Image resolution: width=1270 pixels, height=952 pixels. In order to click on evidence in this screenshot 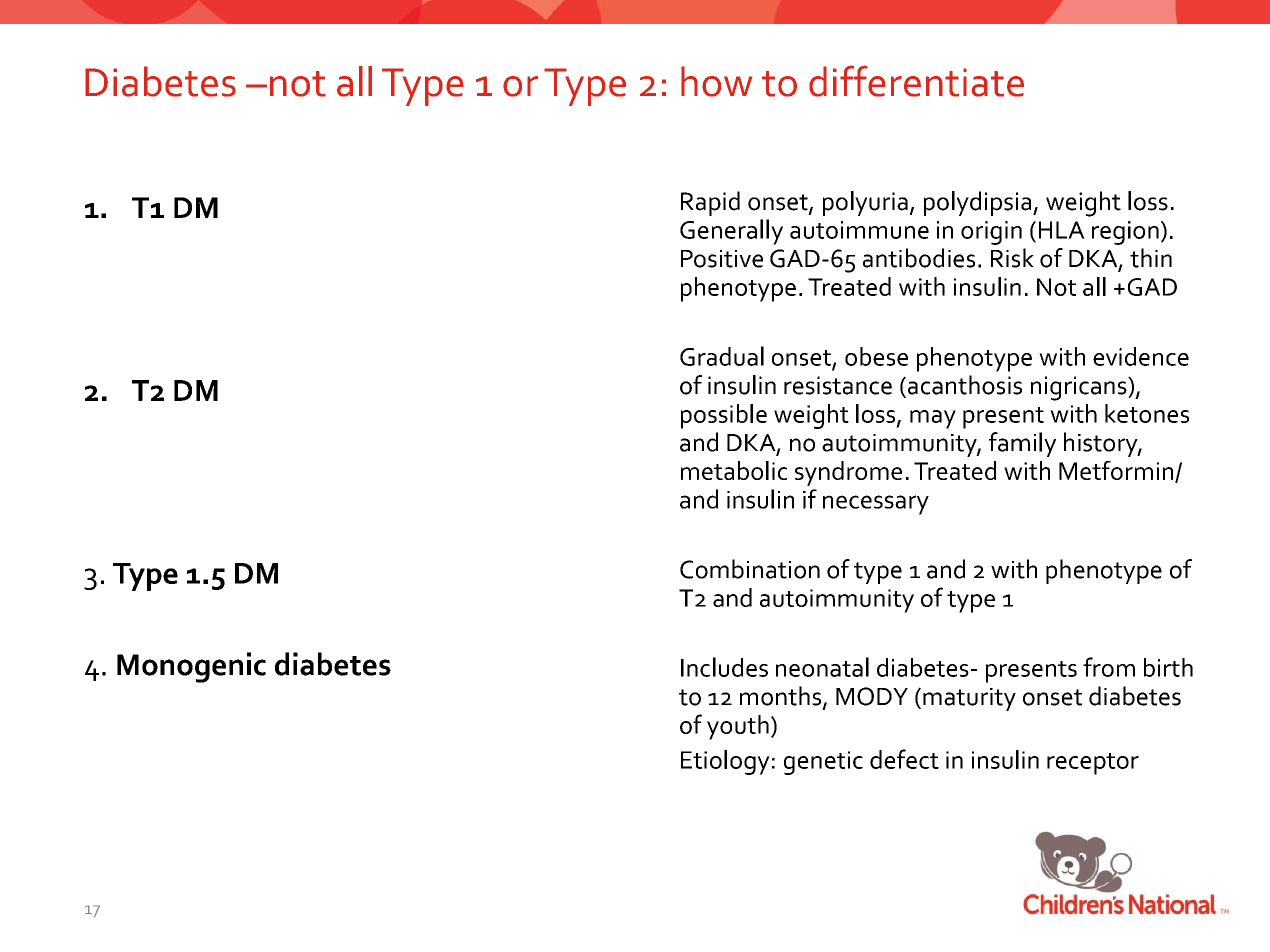, I will do `click(1141, 356)`.
